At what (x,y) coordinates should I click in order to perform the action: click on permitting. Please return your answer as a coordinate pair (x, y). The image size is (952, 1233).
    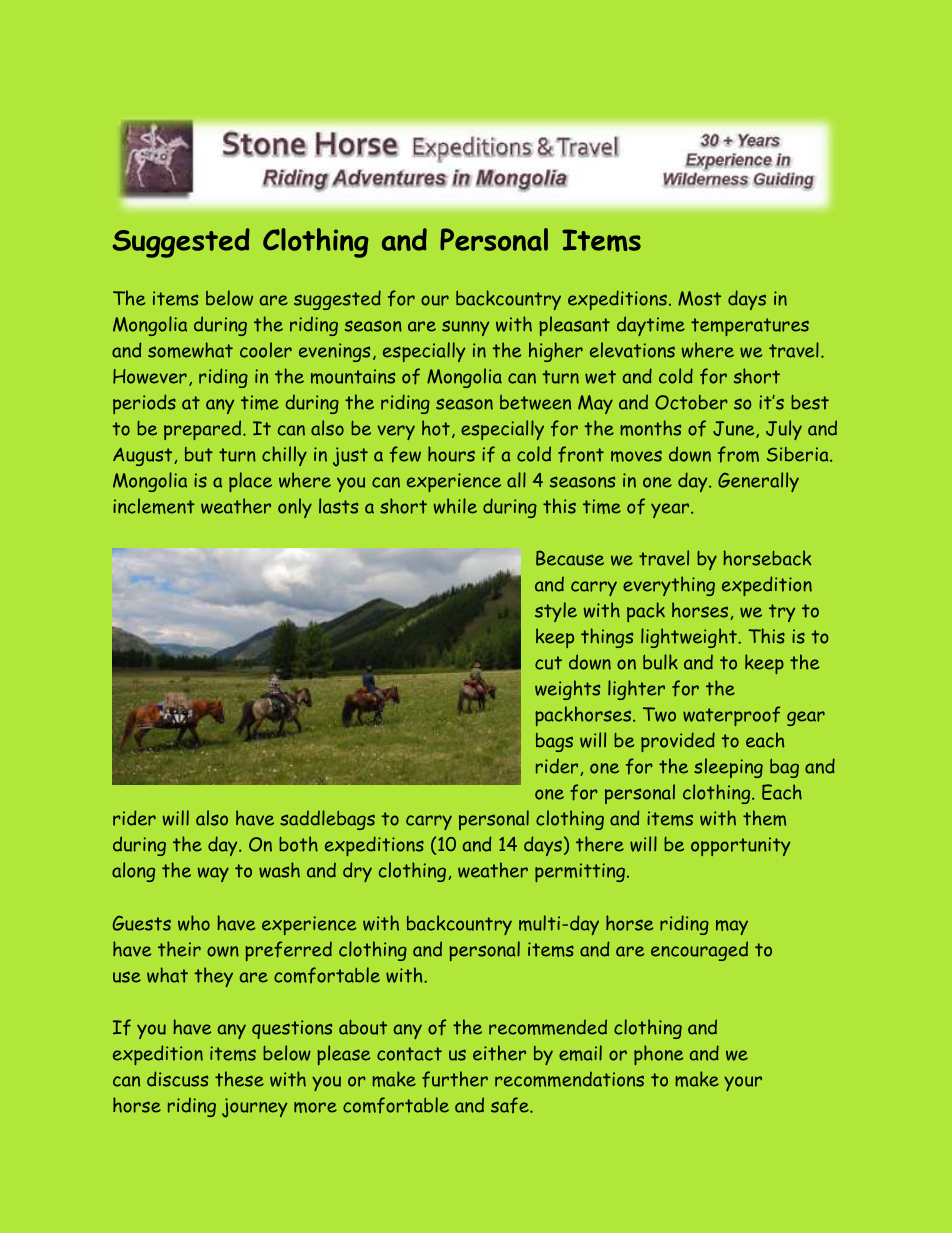
    Looking at the image, I should click on (581, 872).
